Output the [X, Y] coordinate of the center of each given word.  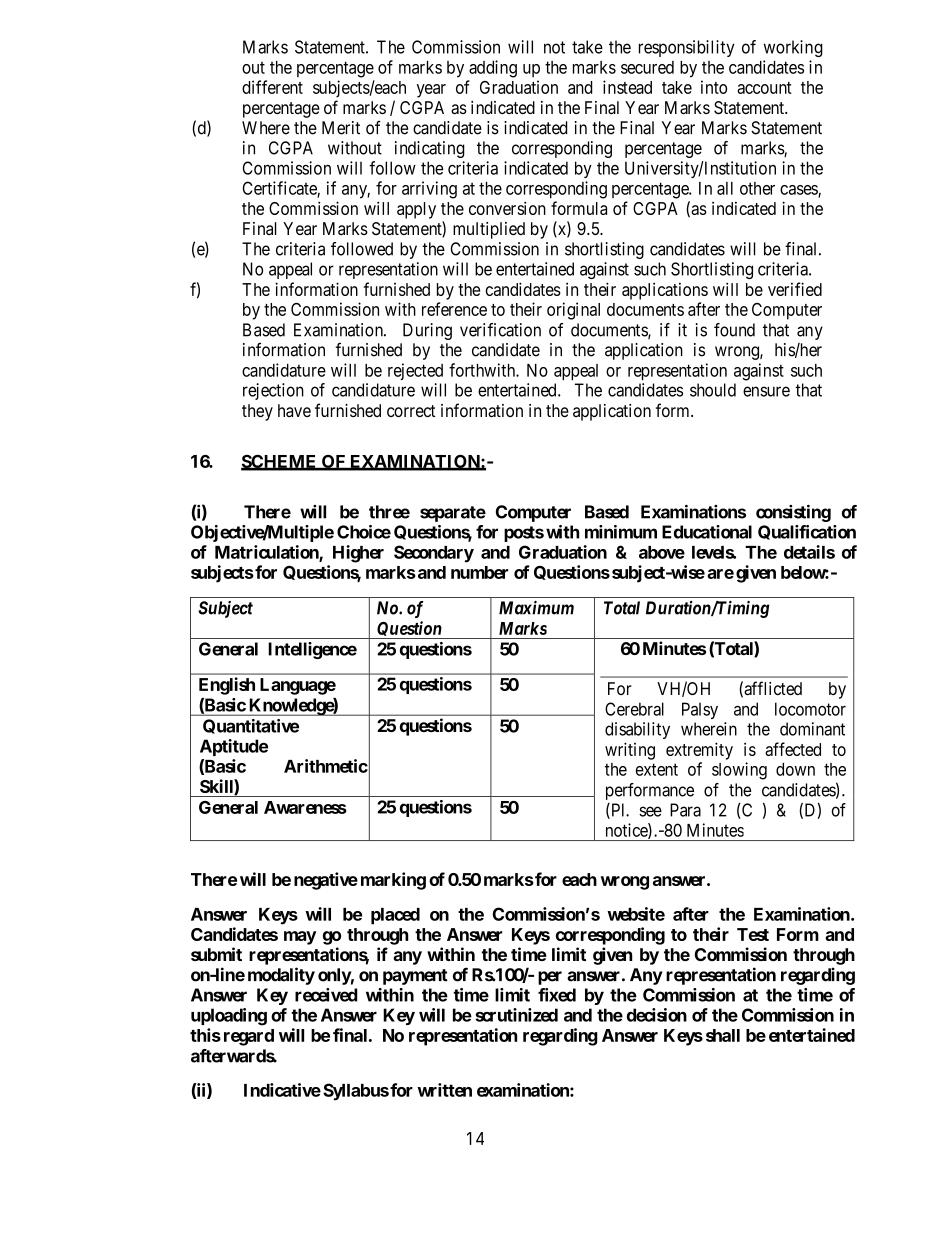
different [272, 87]
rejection [273, 391]
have [294, 410]
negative [326, 881]
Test [753, 934]
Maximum [536, 608]
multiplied [489, 230]
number [479, 572]
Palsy [700, 710]
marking [393, 881]
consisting [793, 513]
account [764, 88]
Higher [358, 554]
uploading [229, 1017]
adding [493, 69]
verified [795, 289]
